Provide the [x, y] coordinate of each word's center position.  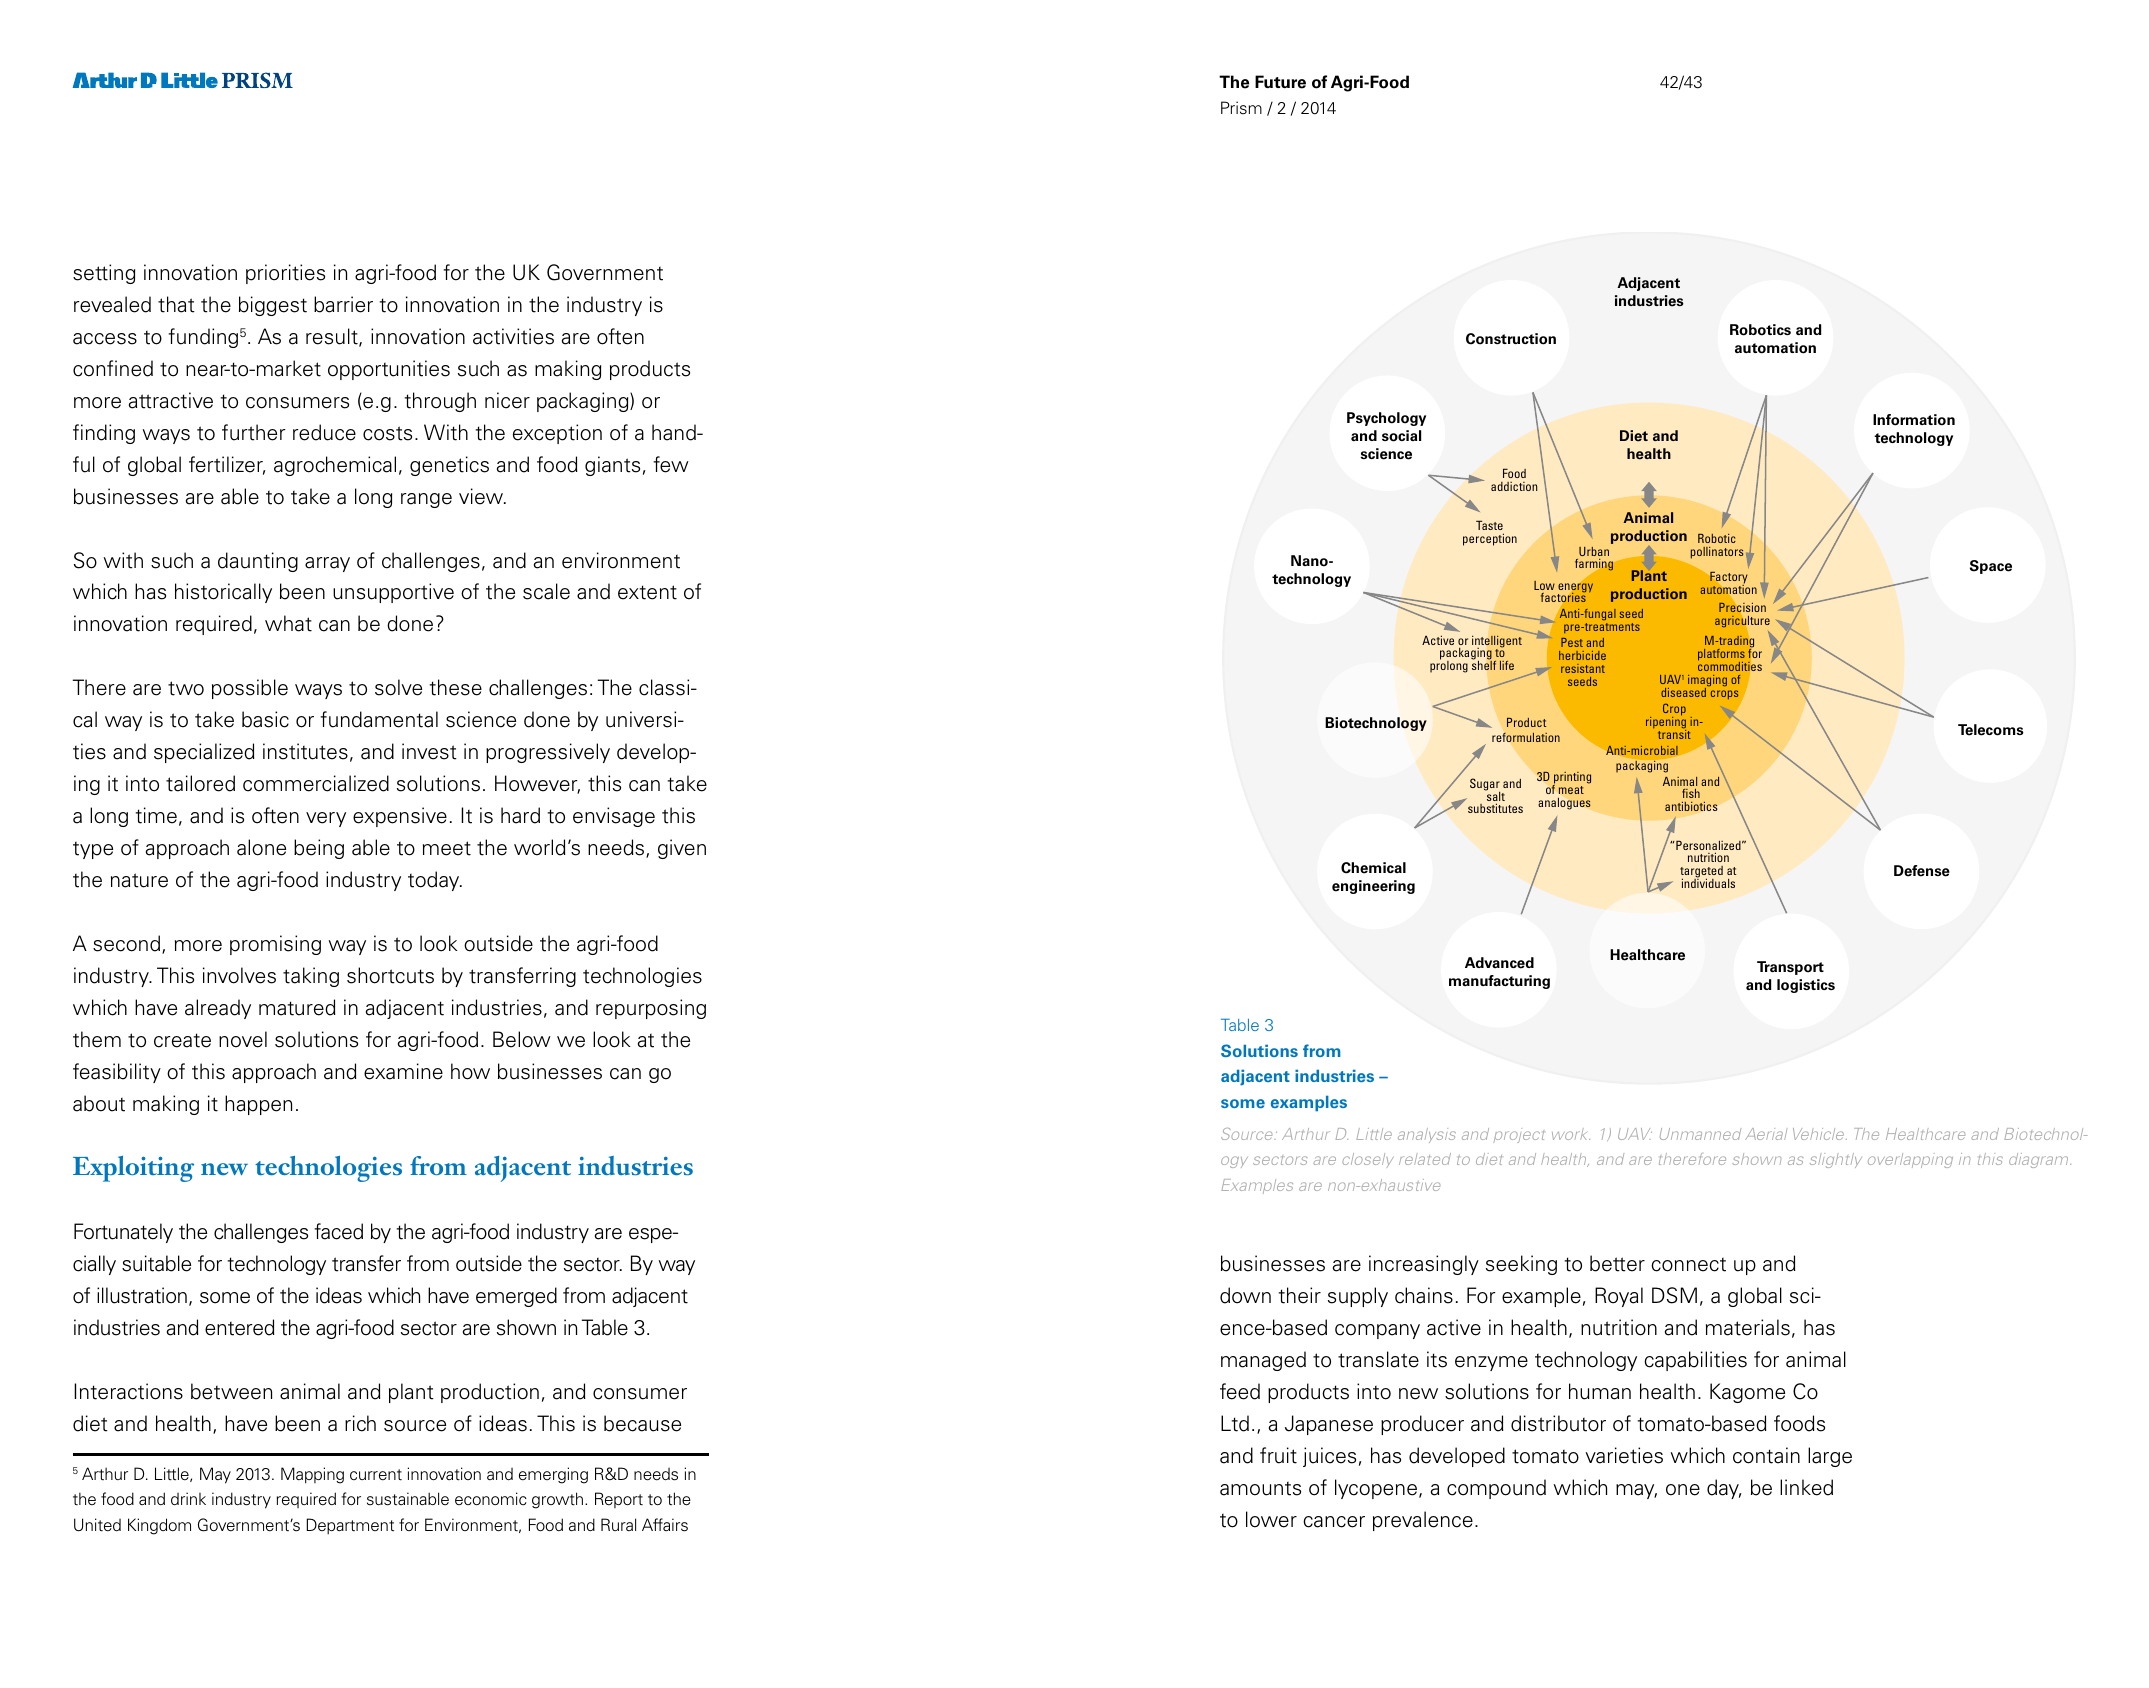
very [326, 819]
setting [104, 274]
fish [1691, 793]
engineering [1373, 887]
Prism [1241, 107]
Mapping [312, 1475]
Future [1280, 82]
